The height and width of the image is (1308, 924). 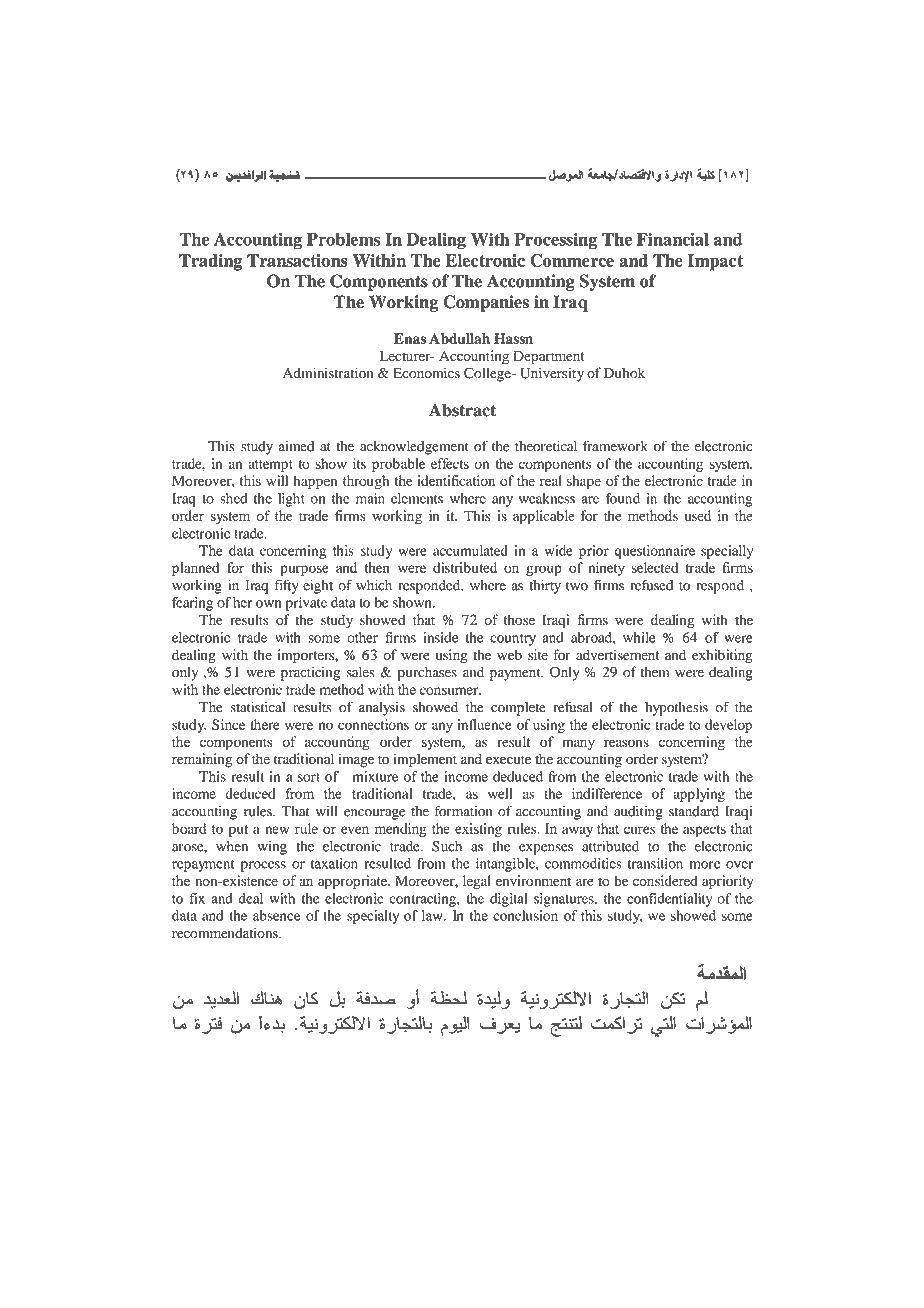 I want to click on selected, so click(x=655, y=567).
